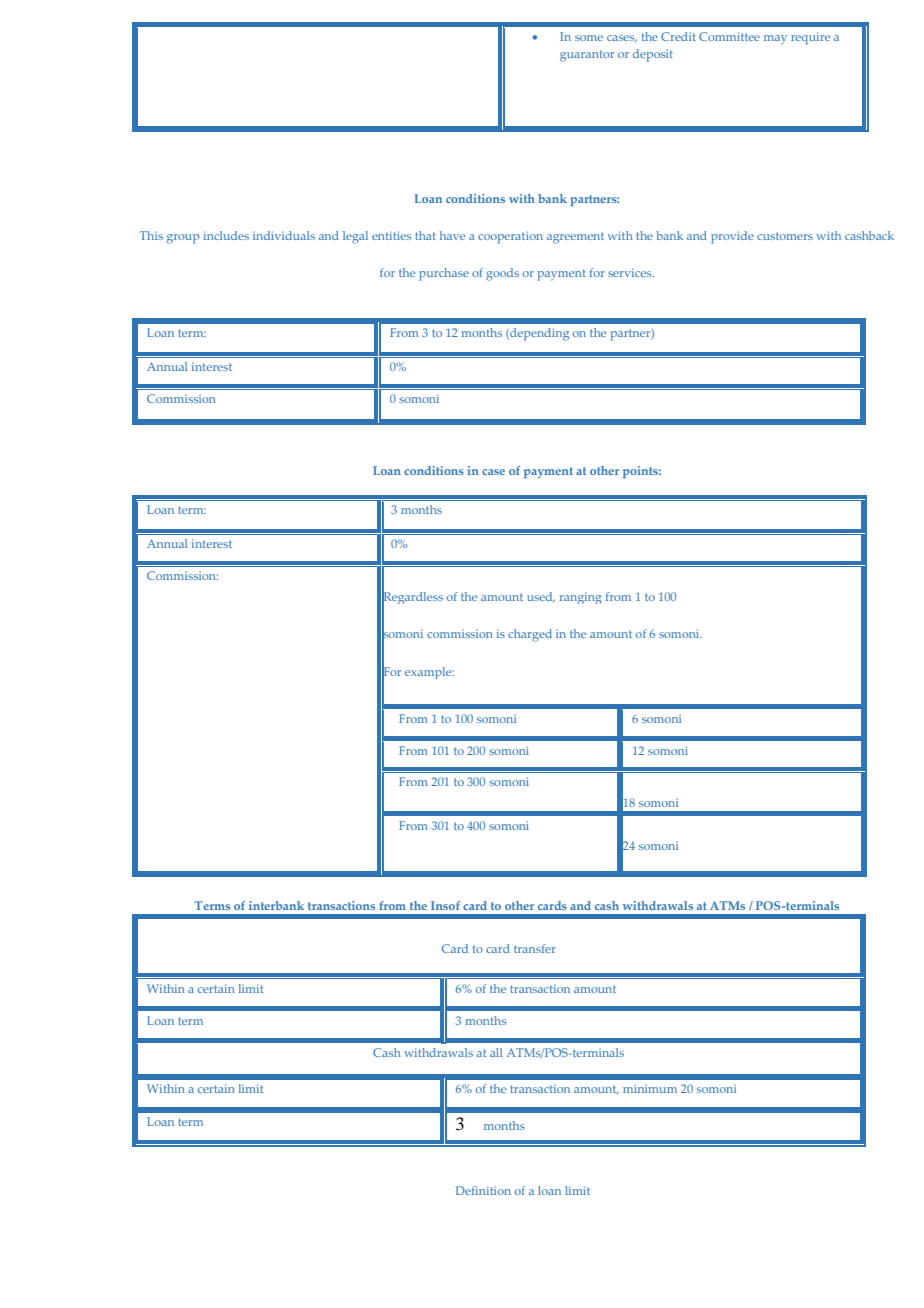  What do you see at coordinates (729, 36) in the screenshot?
I see `Committee` at bounding box center [729, 36].
